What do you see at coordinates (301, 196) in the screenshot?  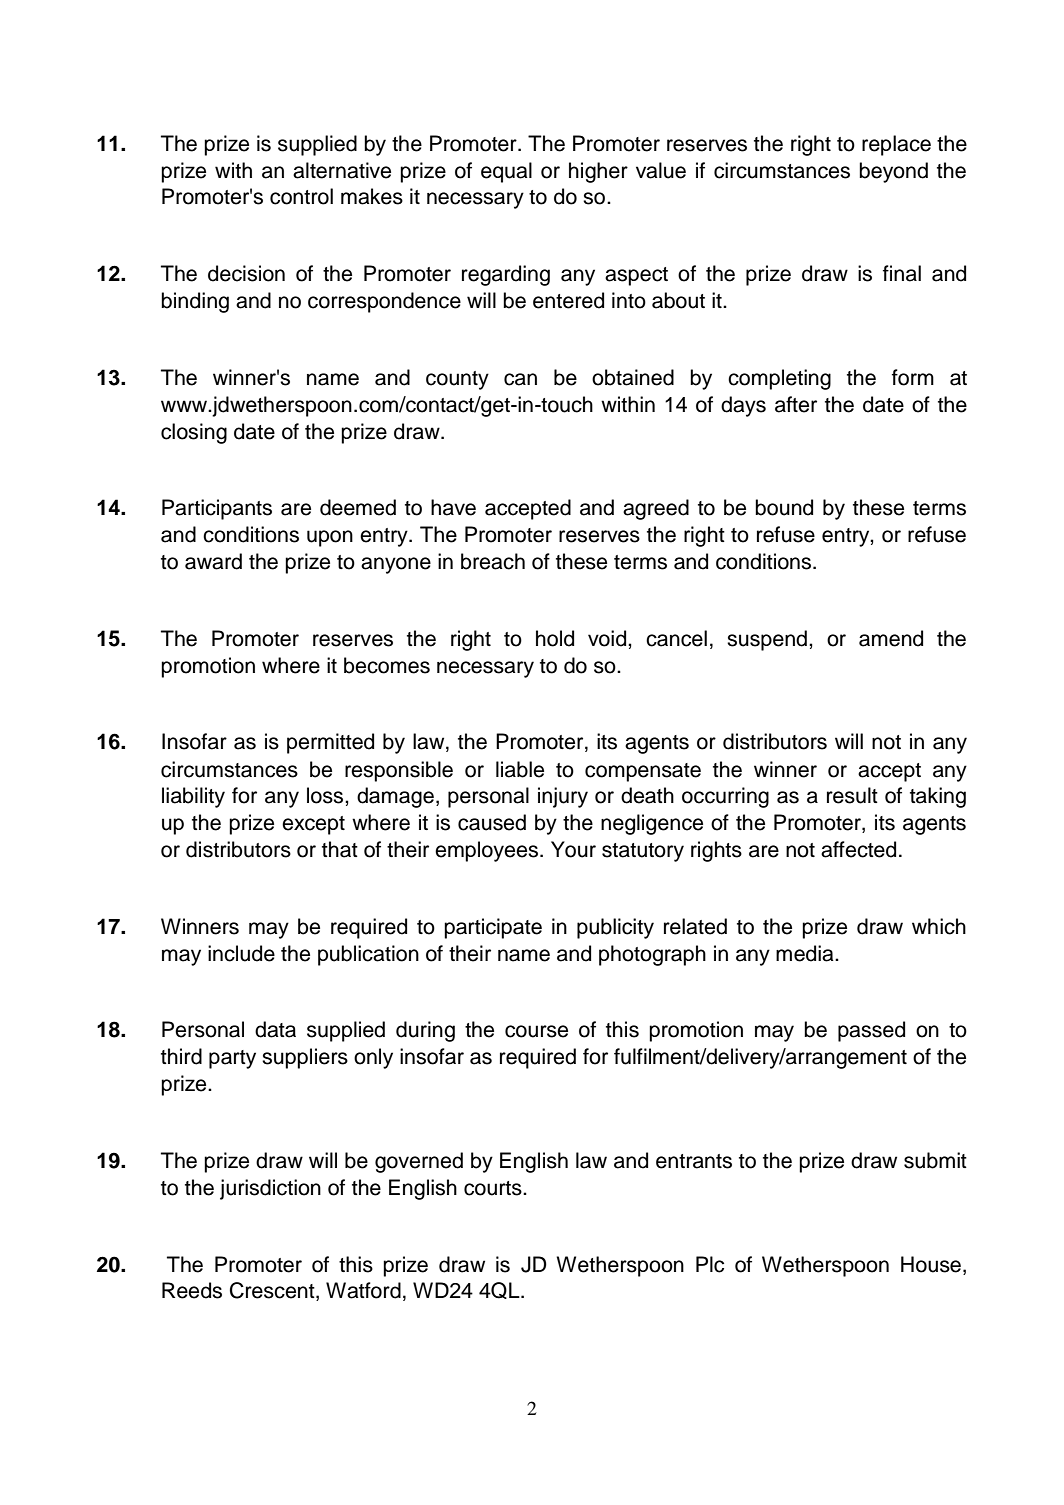 I see `control` at bounding box center [301, 196].
